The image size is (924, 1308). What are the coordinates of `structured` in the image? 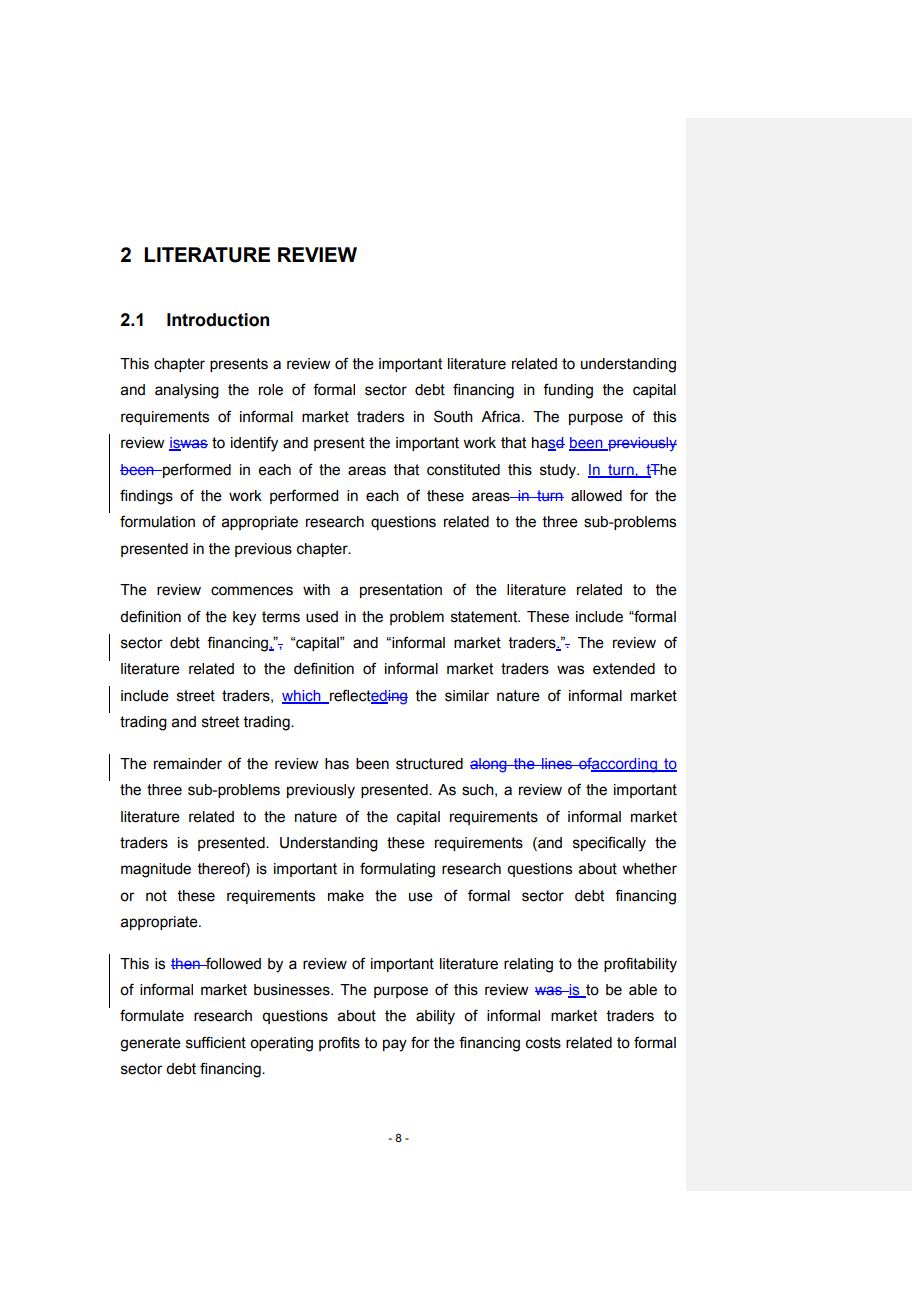 It's located at (429, 764).
